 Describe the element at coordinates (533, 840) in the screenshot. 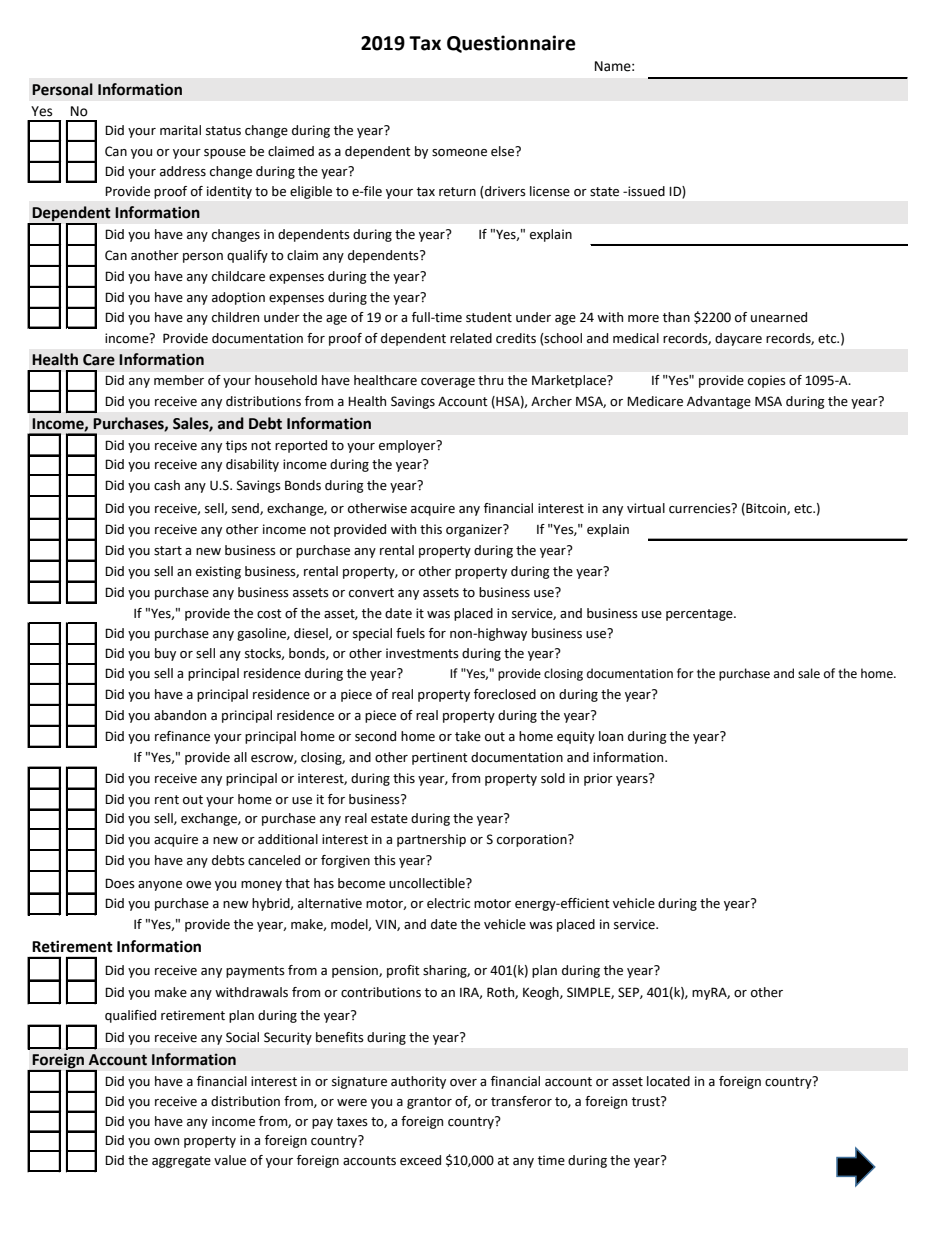

I see `corporation` at that location.
